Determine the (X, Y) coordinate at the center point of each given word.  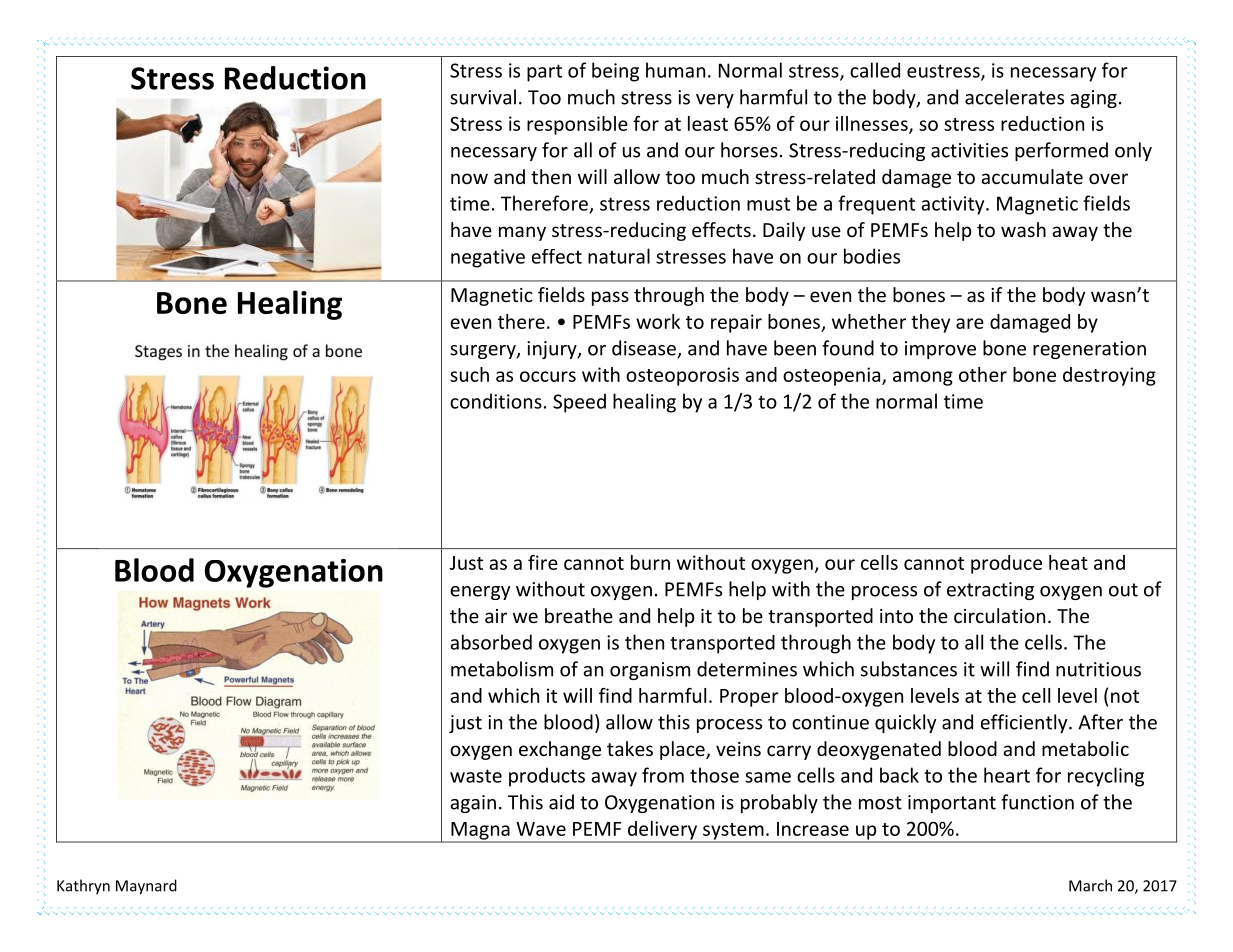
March (1090, 885)
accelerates (1014, 97)
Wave (541, 829)
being (615, 72)
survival (483, 97)
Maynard (146, 887)
